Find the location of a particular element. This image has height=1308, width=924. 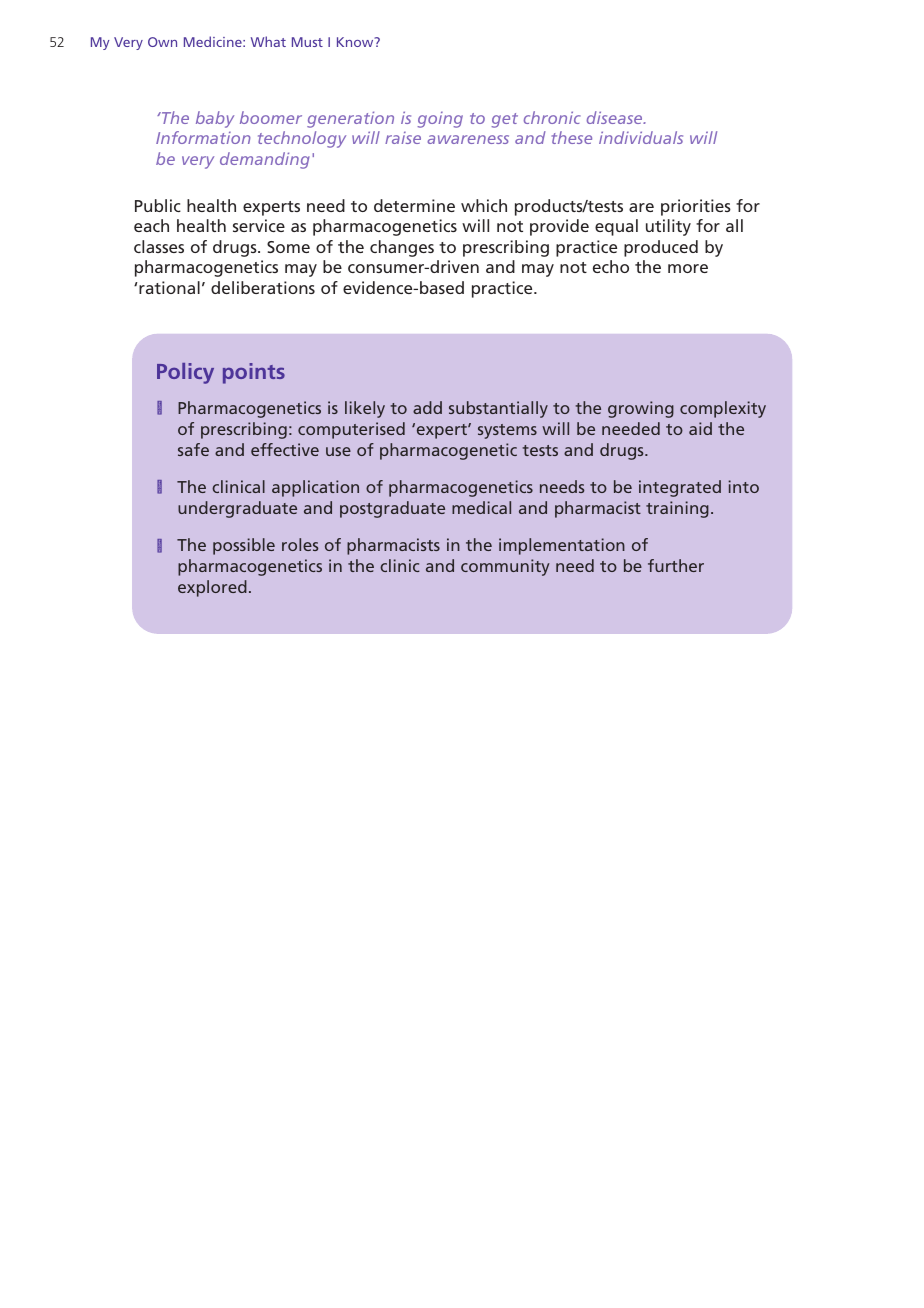

points is located at coordinates (254, 373).
